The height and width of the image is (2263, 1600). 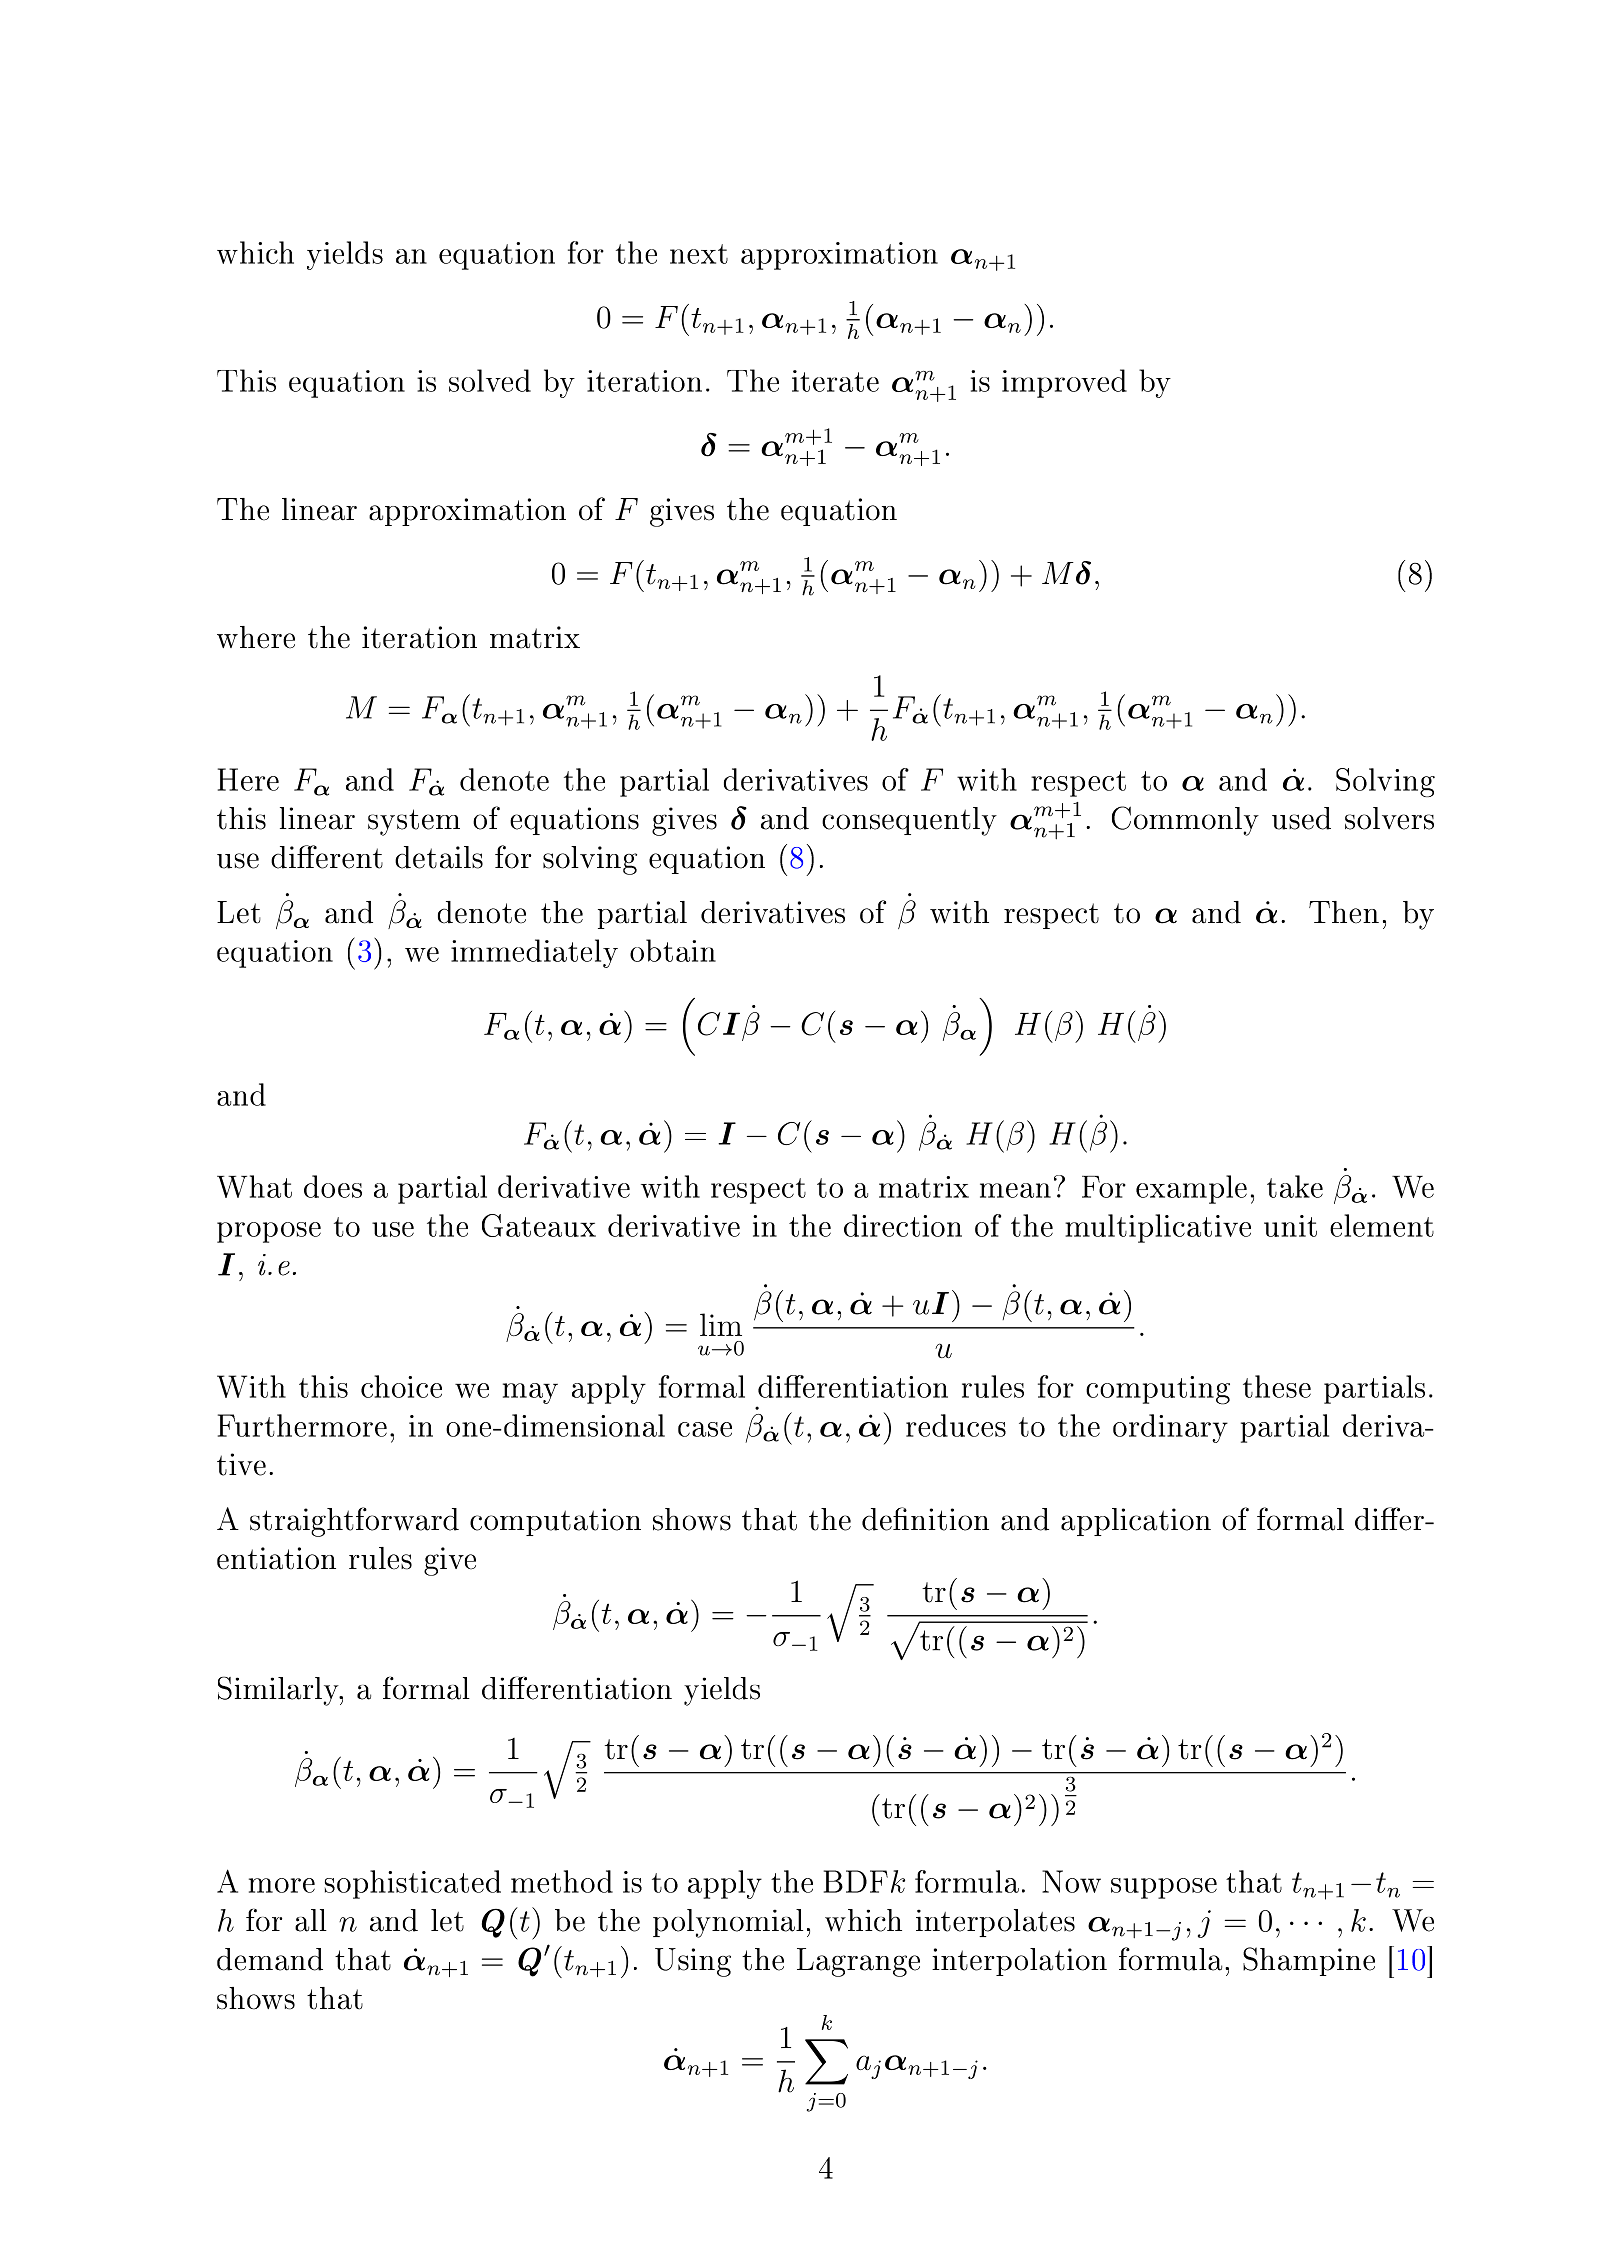 What do you see at coordinates (835, 381) in the image?
I see `iterate` at bounding box center [835, 381].
